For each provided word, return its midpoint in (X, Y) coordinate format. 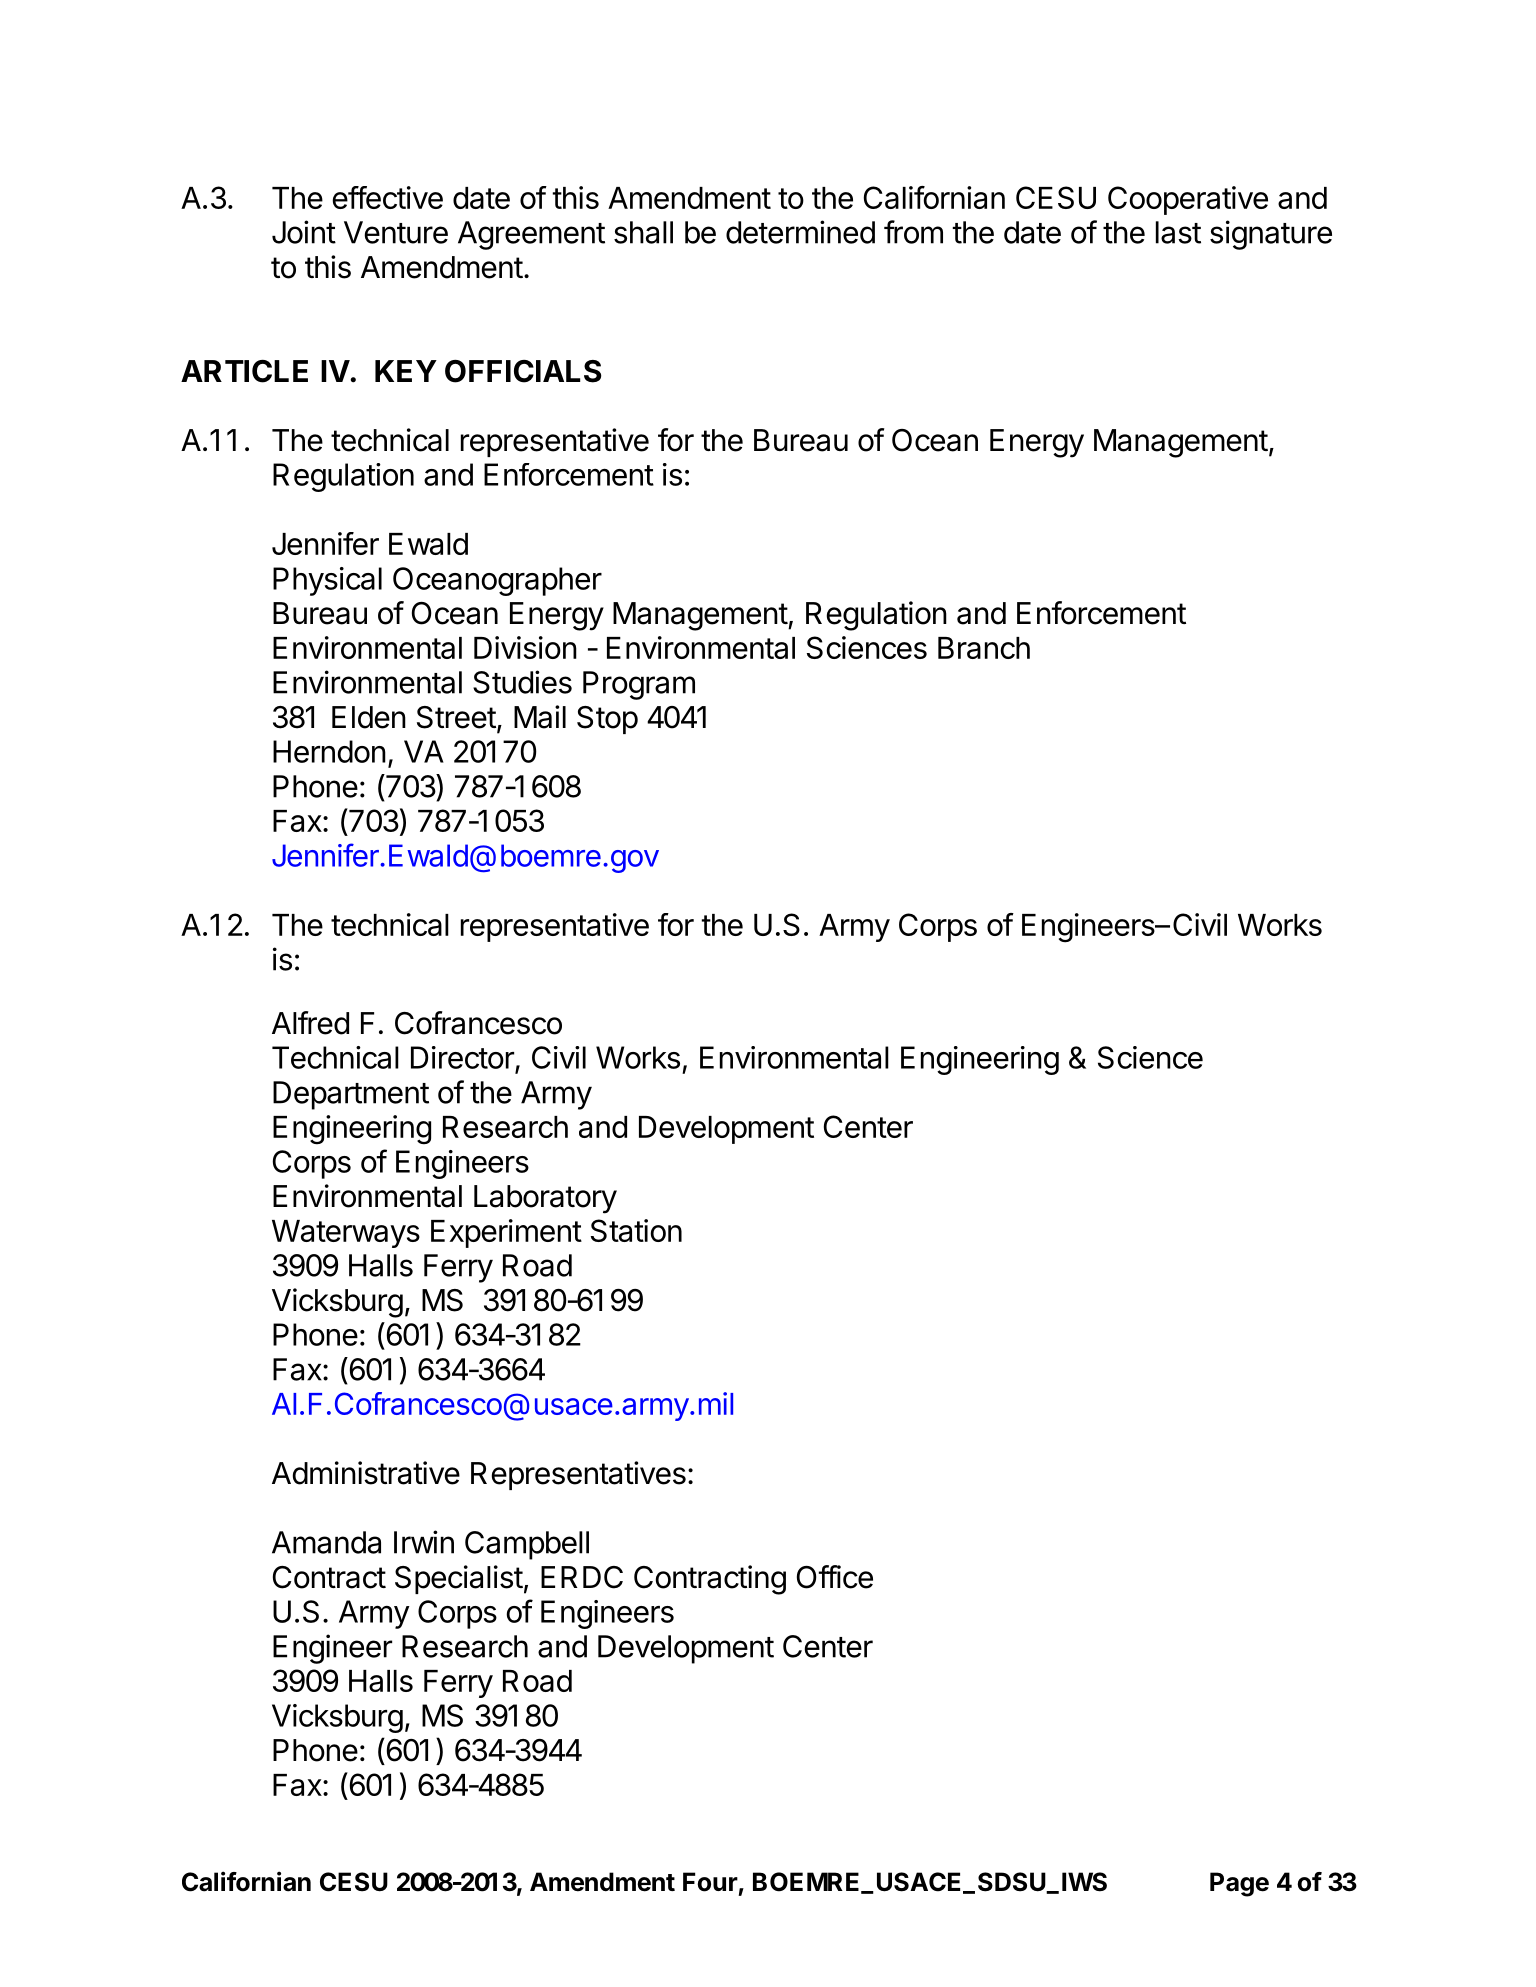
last (1178, 232)
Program (639, 685)
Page (1239, 1884)
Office (835, 1577)
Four (710, 1882)
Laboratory (545, 1199)
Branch (984, 648)
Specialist (459, 1579)
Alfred (310, 1023)
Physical (327, 581)
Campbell (527, 1545)
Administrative (366, 1473)
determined (800, 232)
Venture (396, 232)
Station (636, 1230)
